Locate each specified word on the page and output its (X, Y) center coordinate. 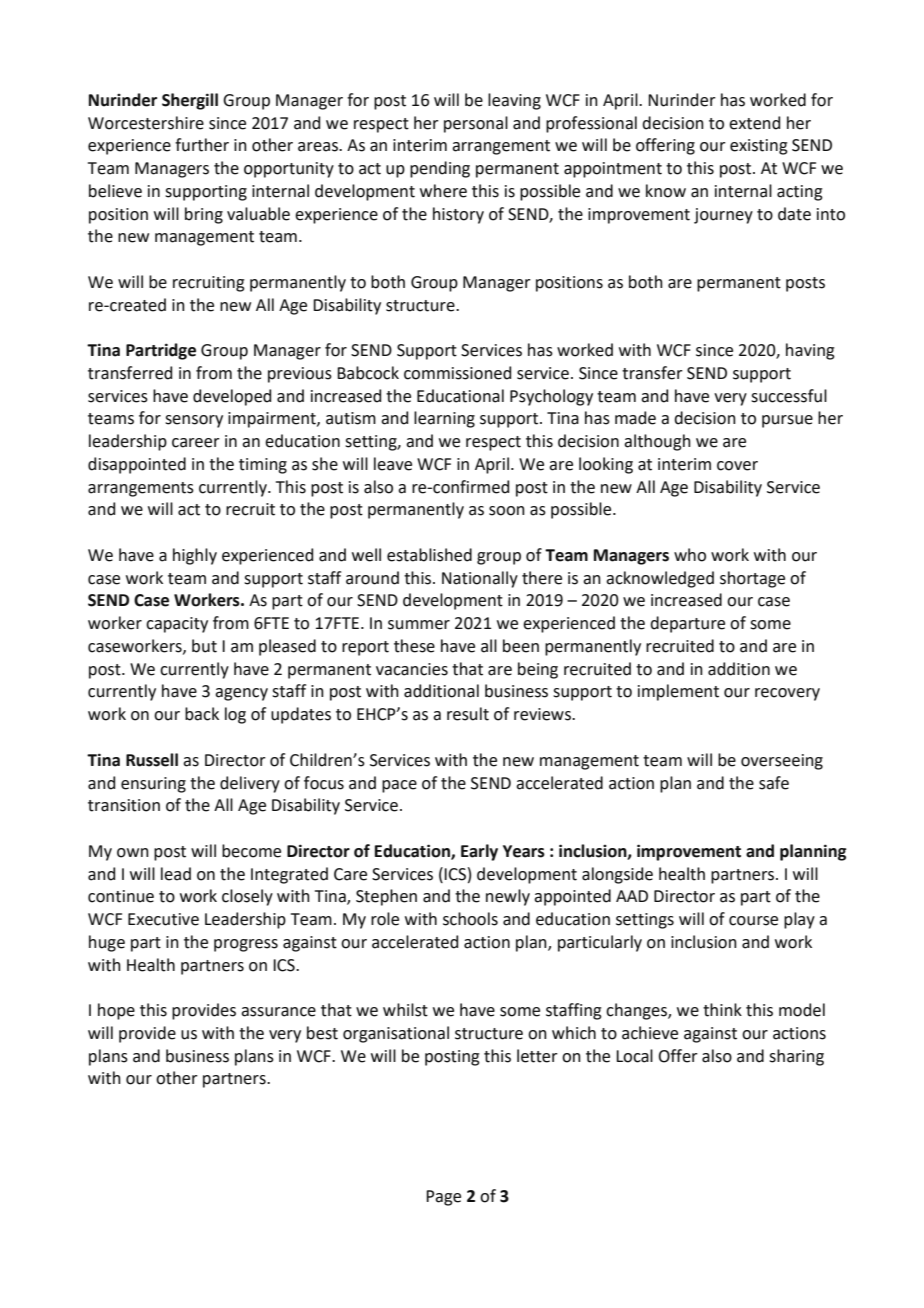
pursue (787, 421)
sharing (796, 1057)
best (322, 1033)
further (202, 145)
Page (443, 1198)
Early (479, 852)
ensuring (153, 785)
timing (263, 466)
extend (754, 123)
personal (476, 124)
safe (774, 783)
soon (507, 511)
